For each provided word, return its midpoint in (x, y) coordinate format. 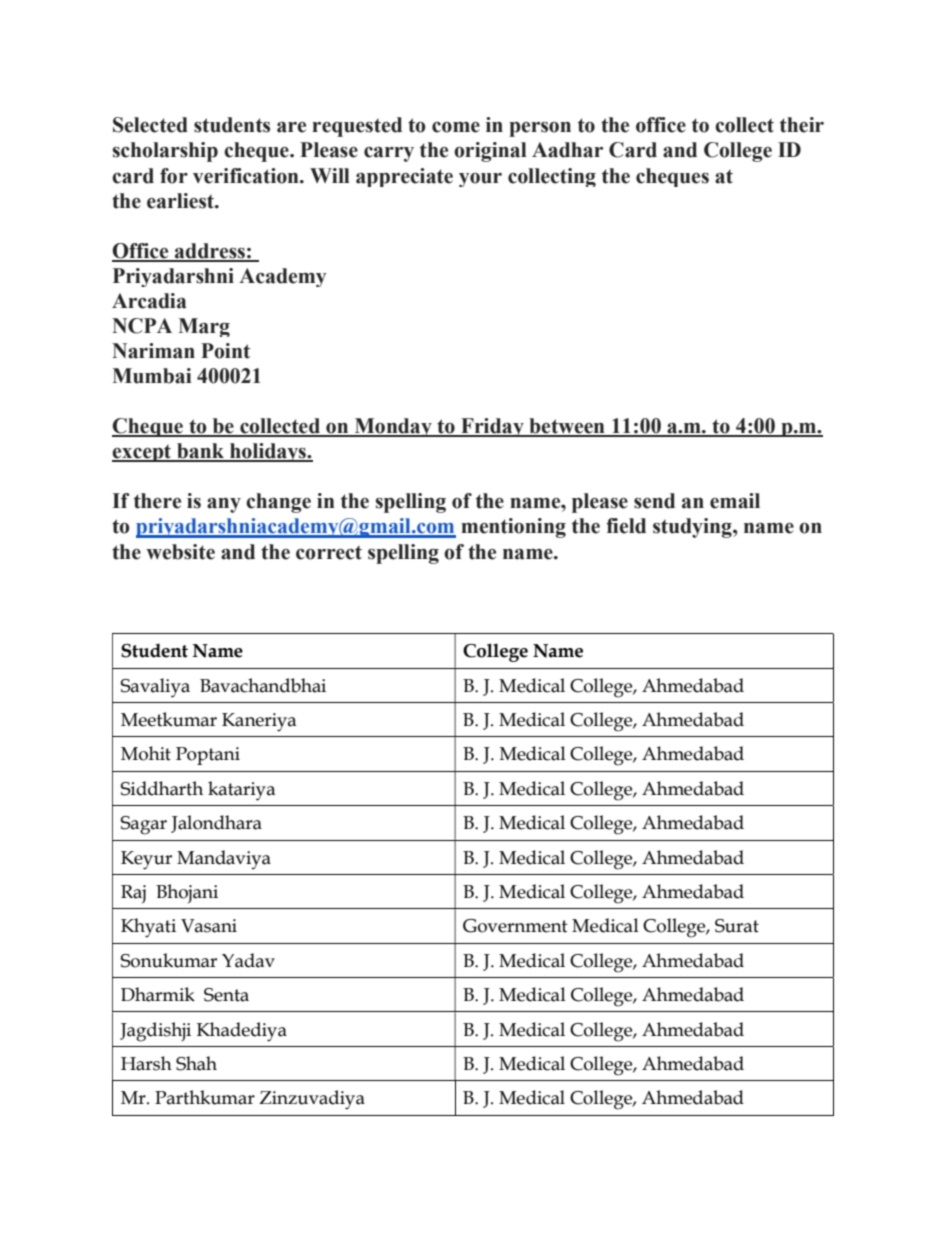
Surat (737, 926)
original (490, 152)
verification (247, 176)
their (802, 125)
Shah (196, 1063)
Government (515, 926)
